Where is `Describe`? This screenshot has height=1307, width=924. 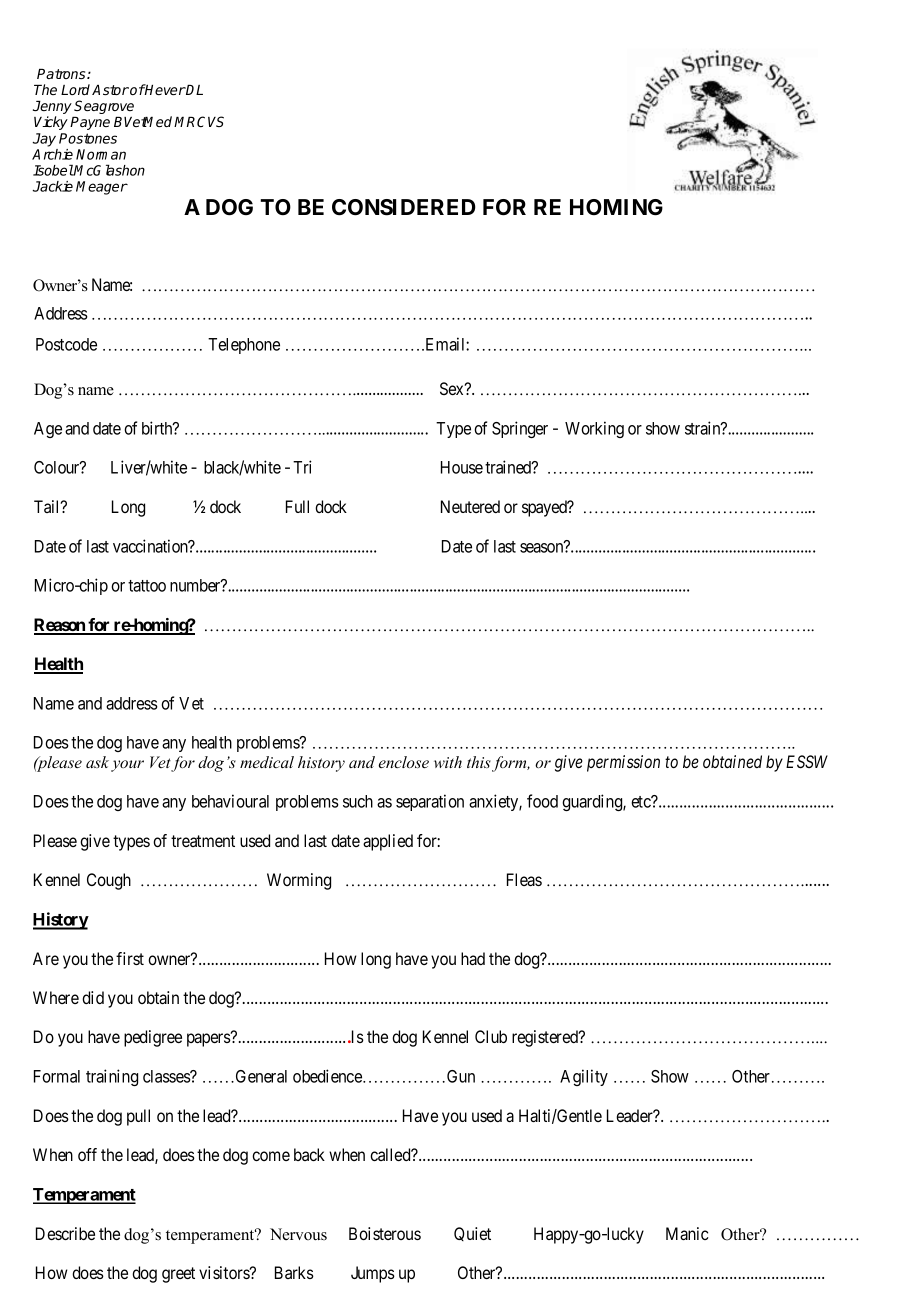
Describe is located at coordinates (65, 1233).
